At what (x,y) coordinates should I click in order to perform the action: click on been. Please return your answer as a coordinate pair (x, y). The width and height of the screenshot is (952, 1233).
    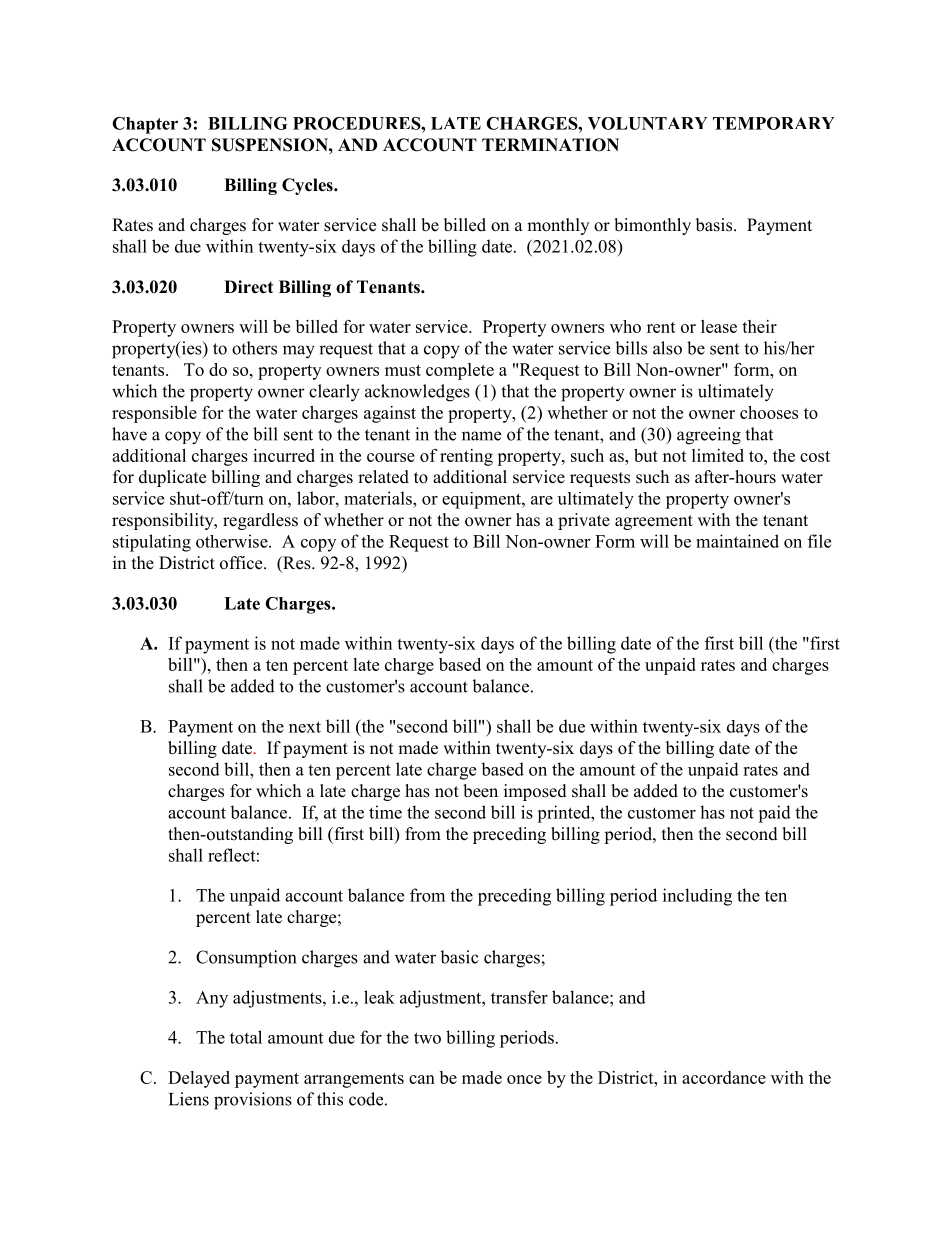
    Looking at the image, I should click on (480, 791).
